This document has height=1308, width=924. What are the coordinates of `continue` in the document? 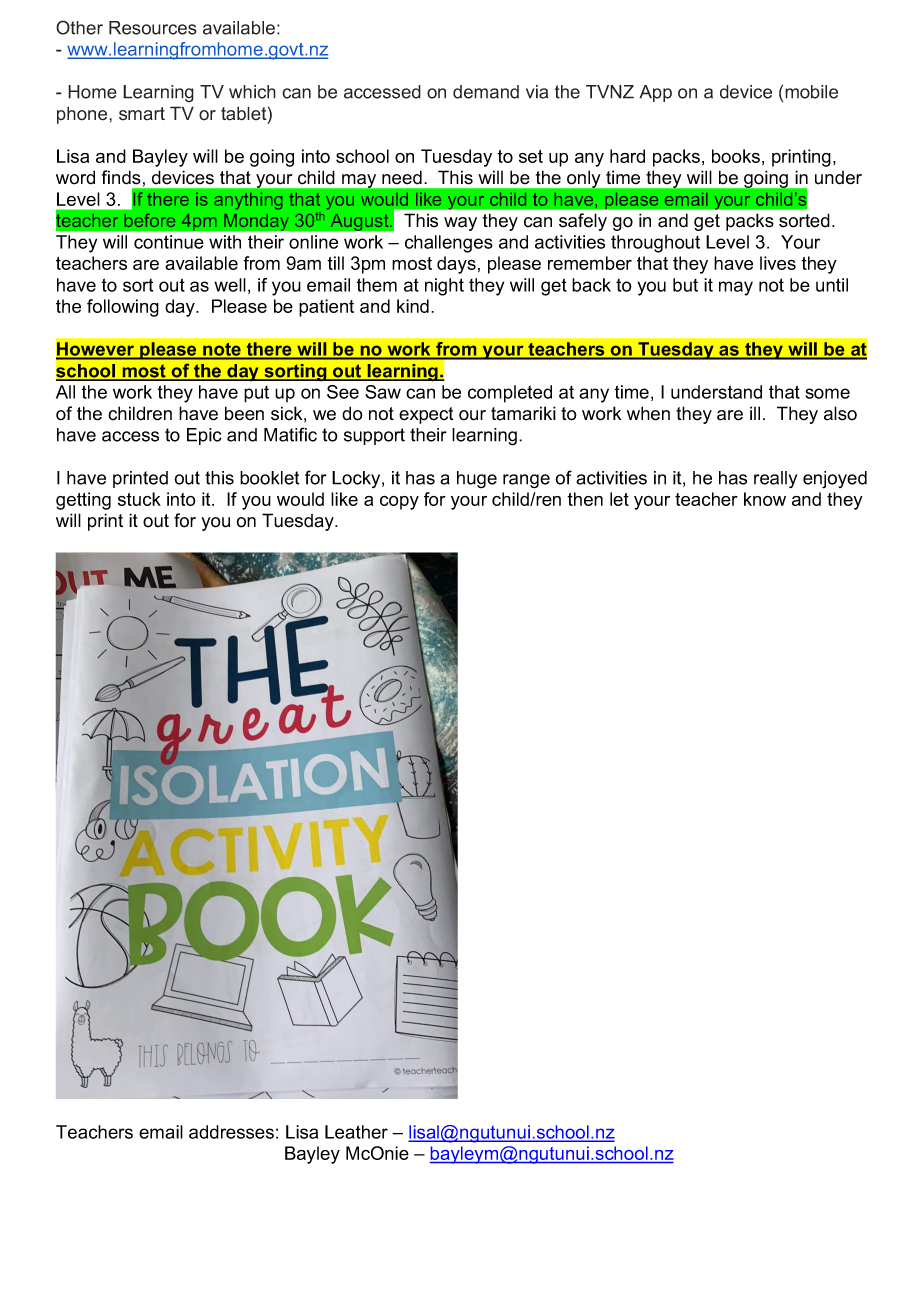 It's located at (169, 242).
